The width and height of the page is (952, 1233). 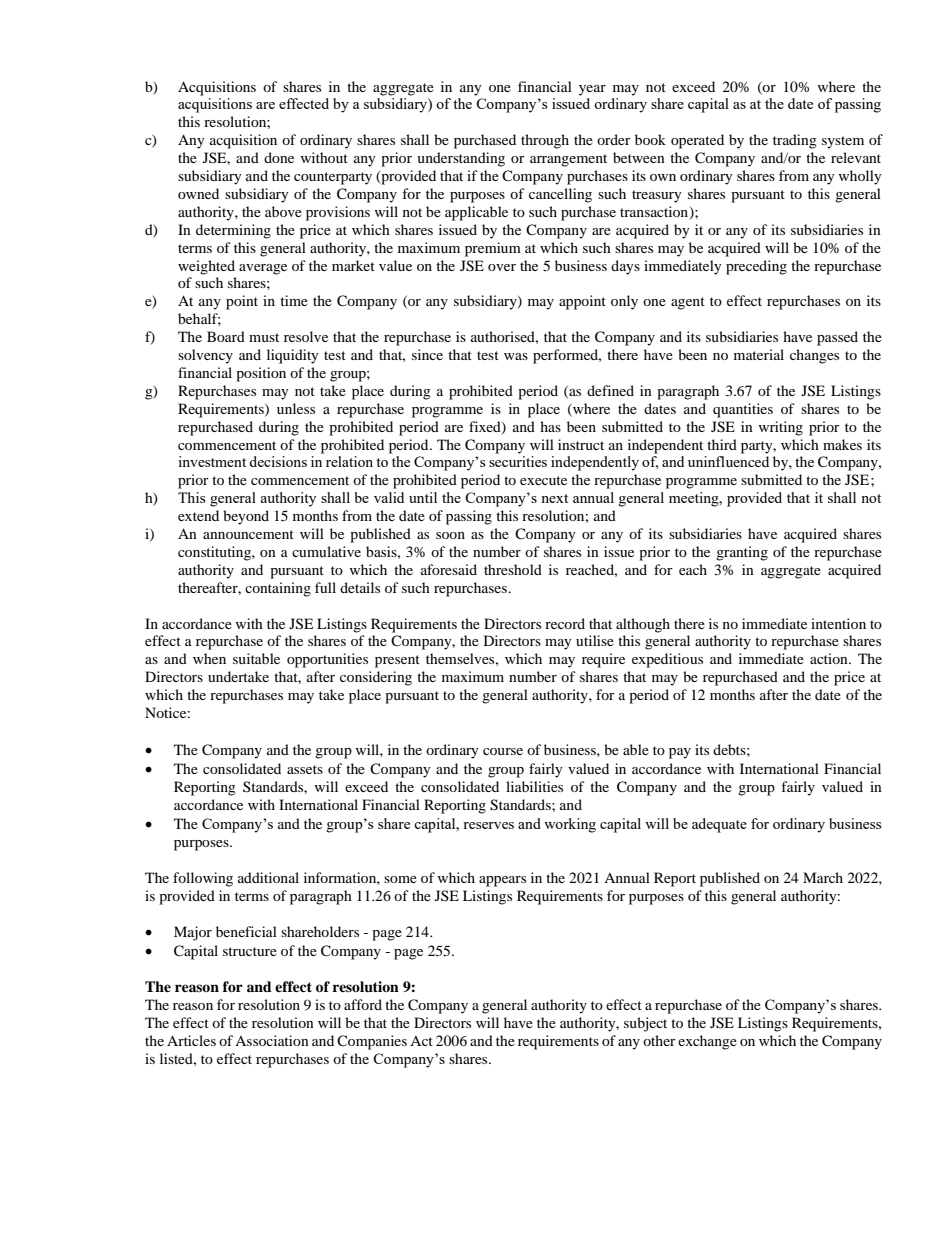 What do you see at coordinates (513, 569) in the page?
I see `threshold` at bounding box center [513, 569].
